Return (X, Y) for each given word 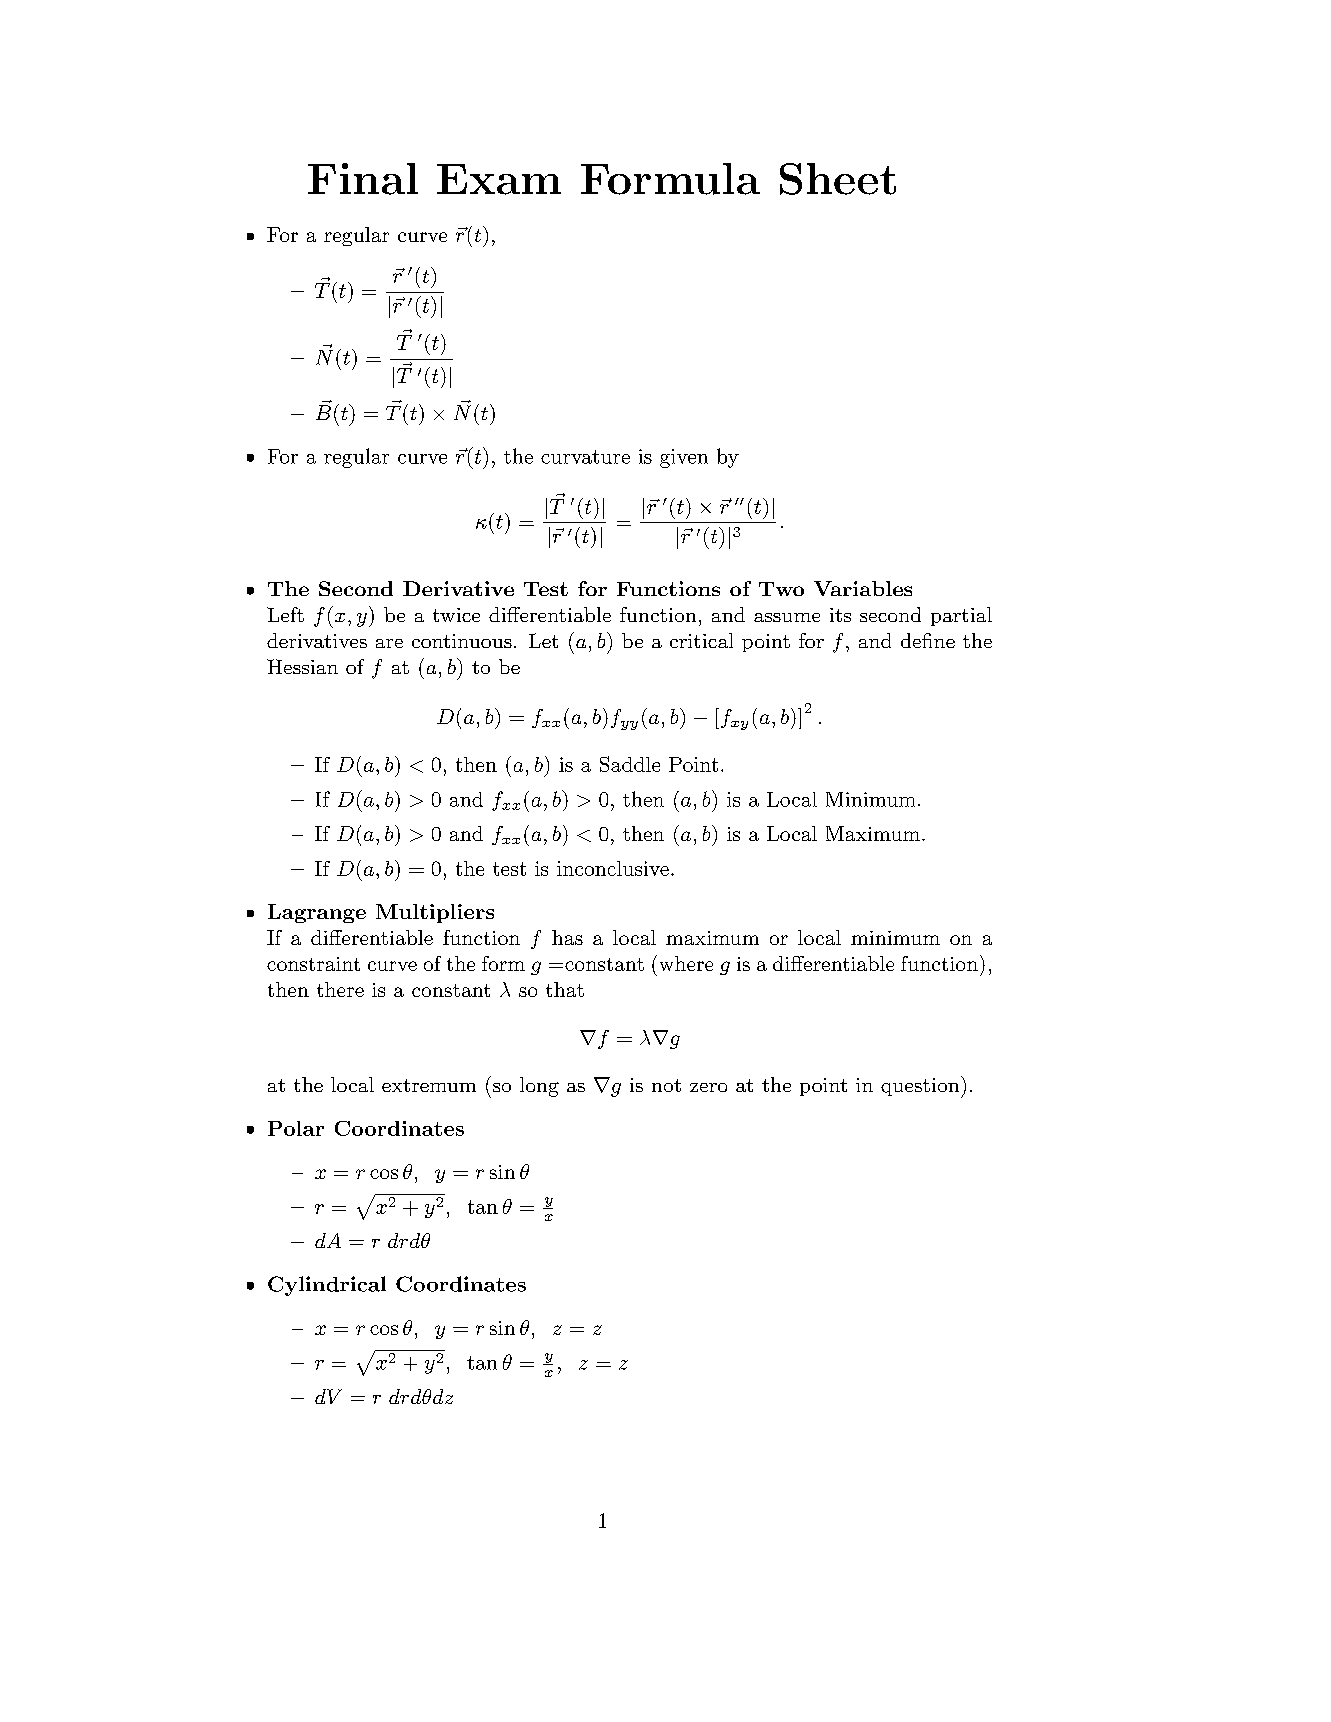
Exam (499, 179)
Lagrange (317, 913)
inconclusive (613, 868)
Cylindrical (327, 1286)
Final (363, 179)
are (389, 643)
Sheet (838, 179)
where (686, 963)
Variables (863, 588)
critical (701, 640)
